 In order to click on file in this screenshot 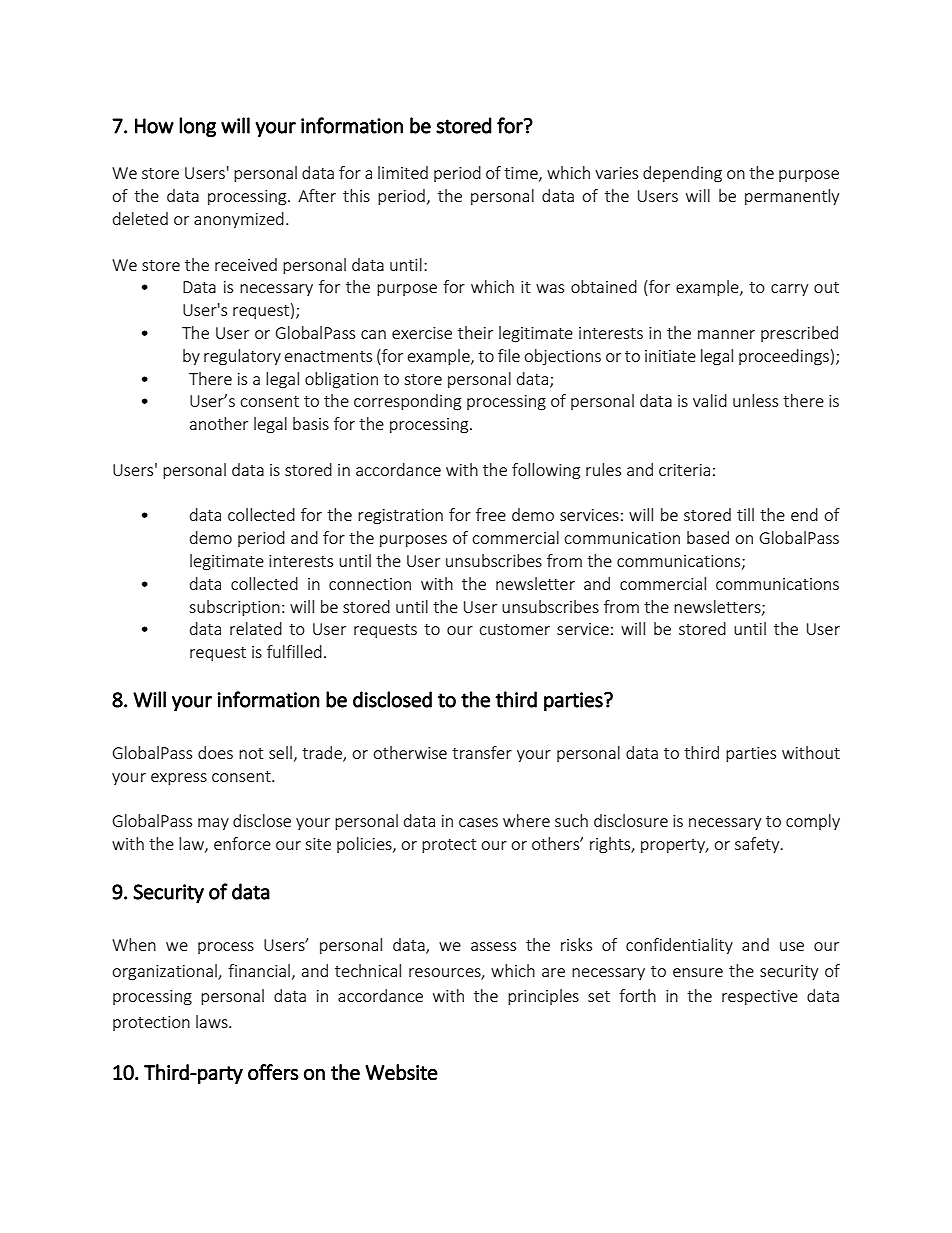, I will do `click(509, 355)`.
